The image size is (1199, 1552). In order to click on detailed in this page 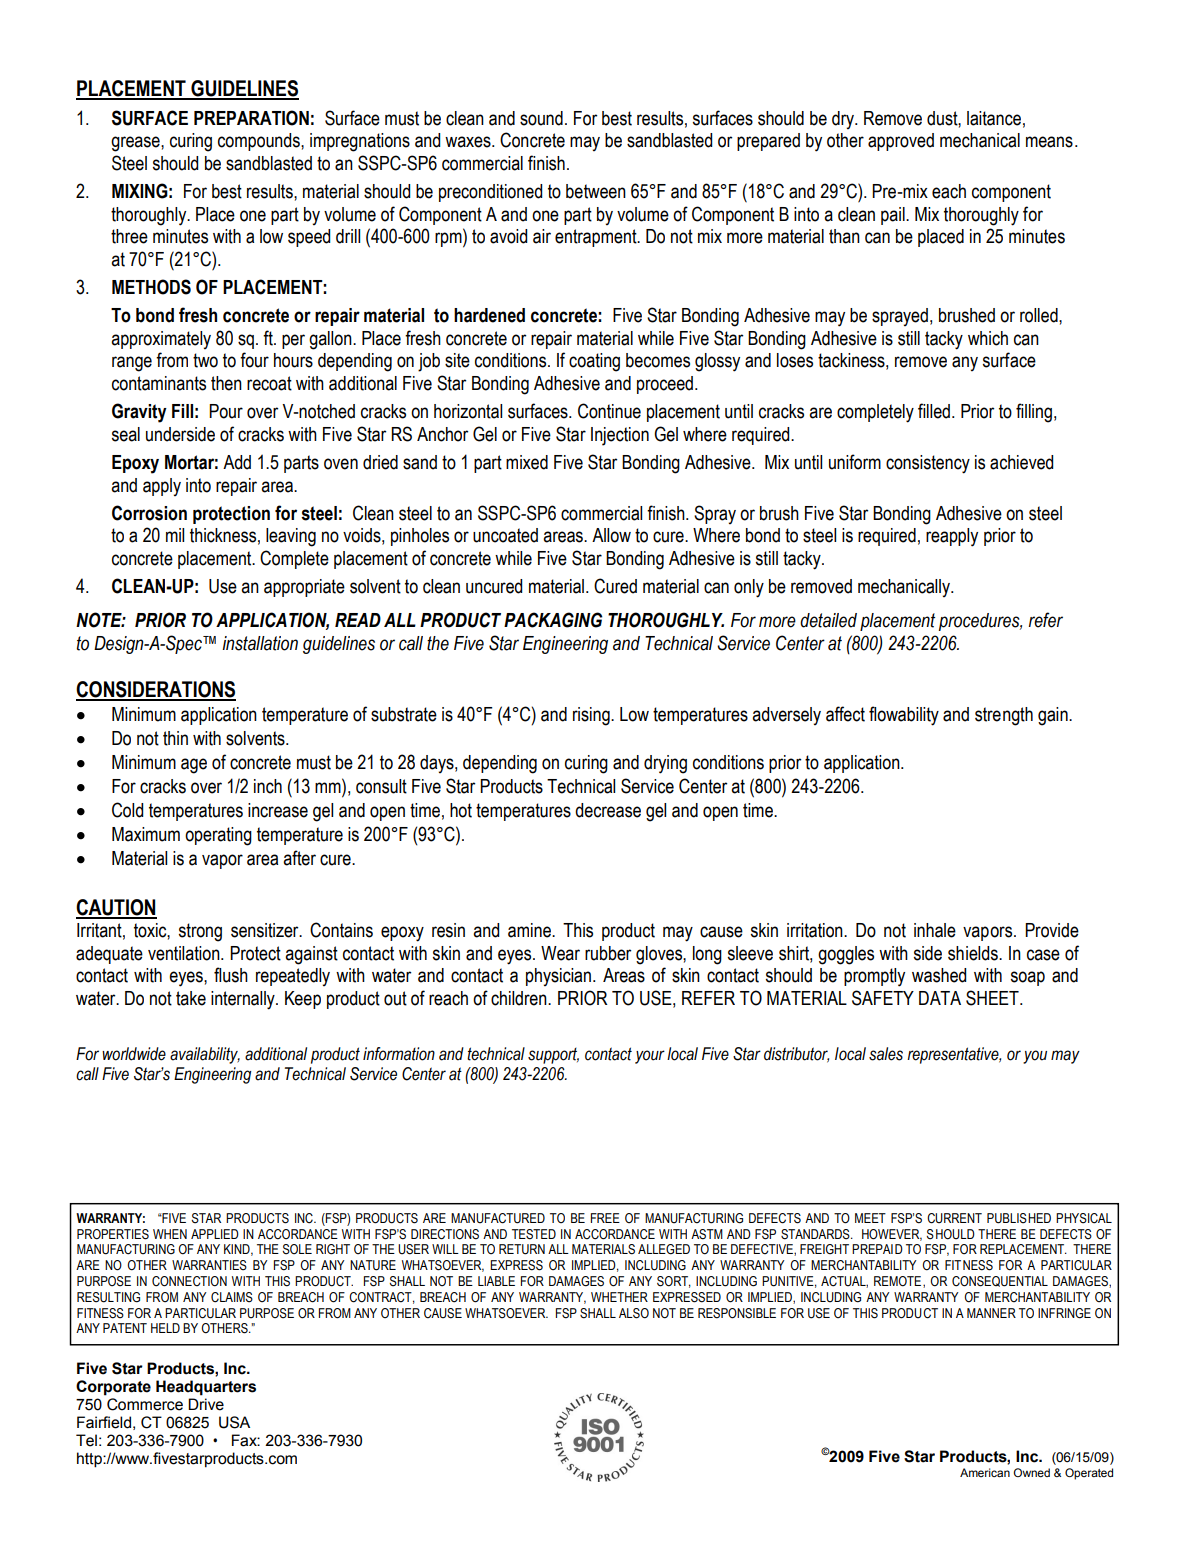, I will do `click(828, 620)`.
